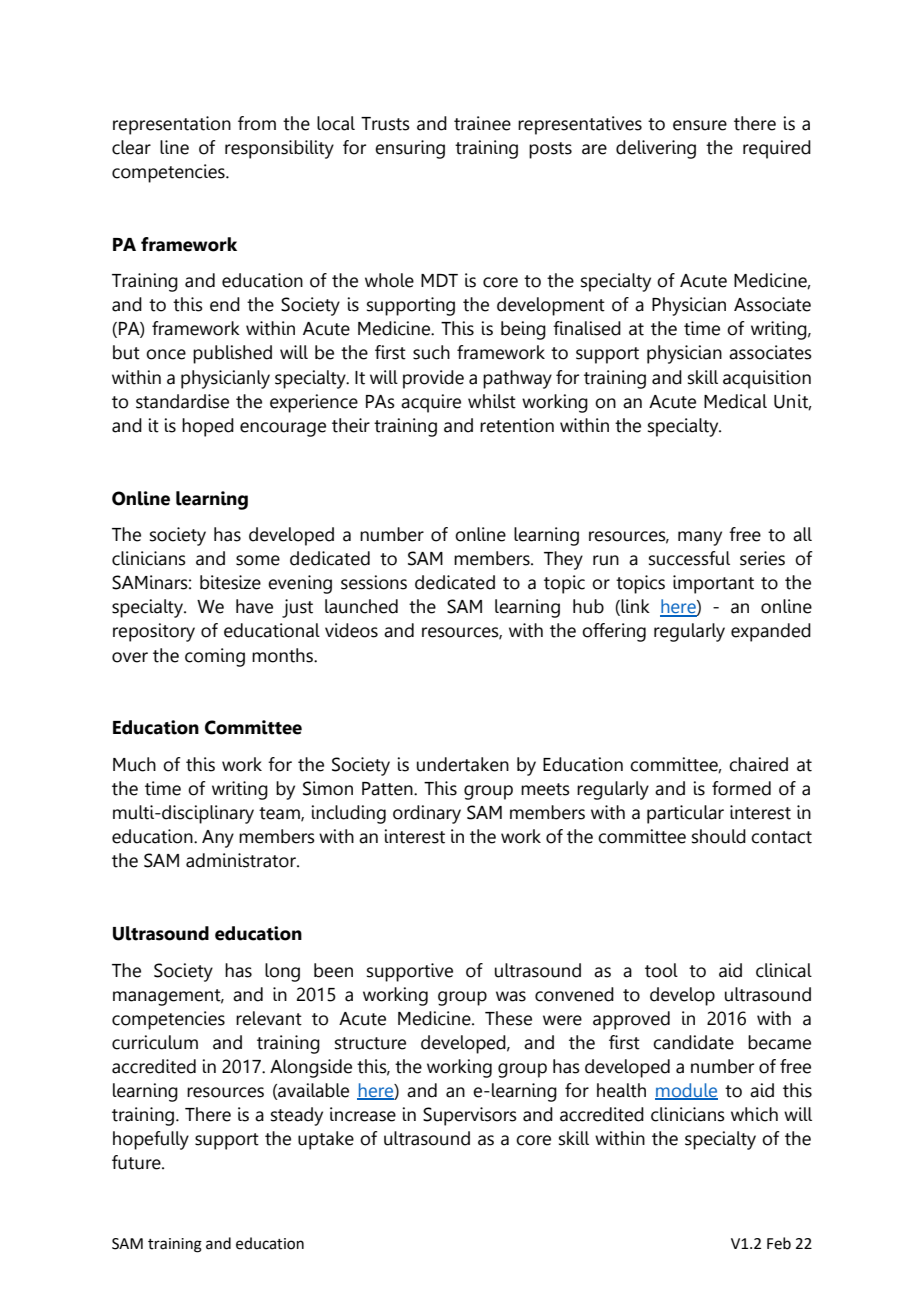 Image resolution: width=924 pixels, height=1308 pixels. What do you see at coordinates (719, 836) in the page?
I see `should` at bounding box center [719, 836].
